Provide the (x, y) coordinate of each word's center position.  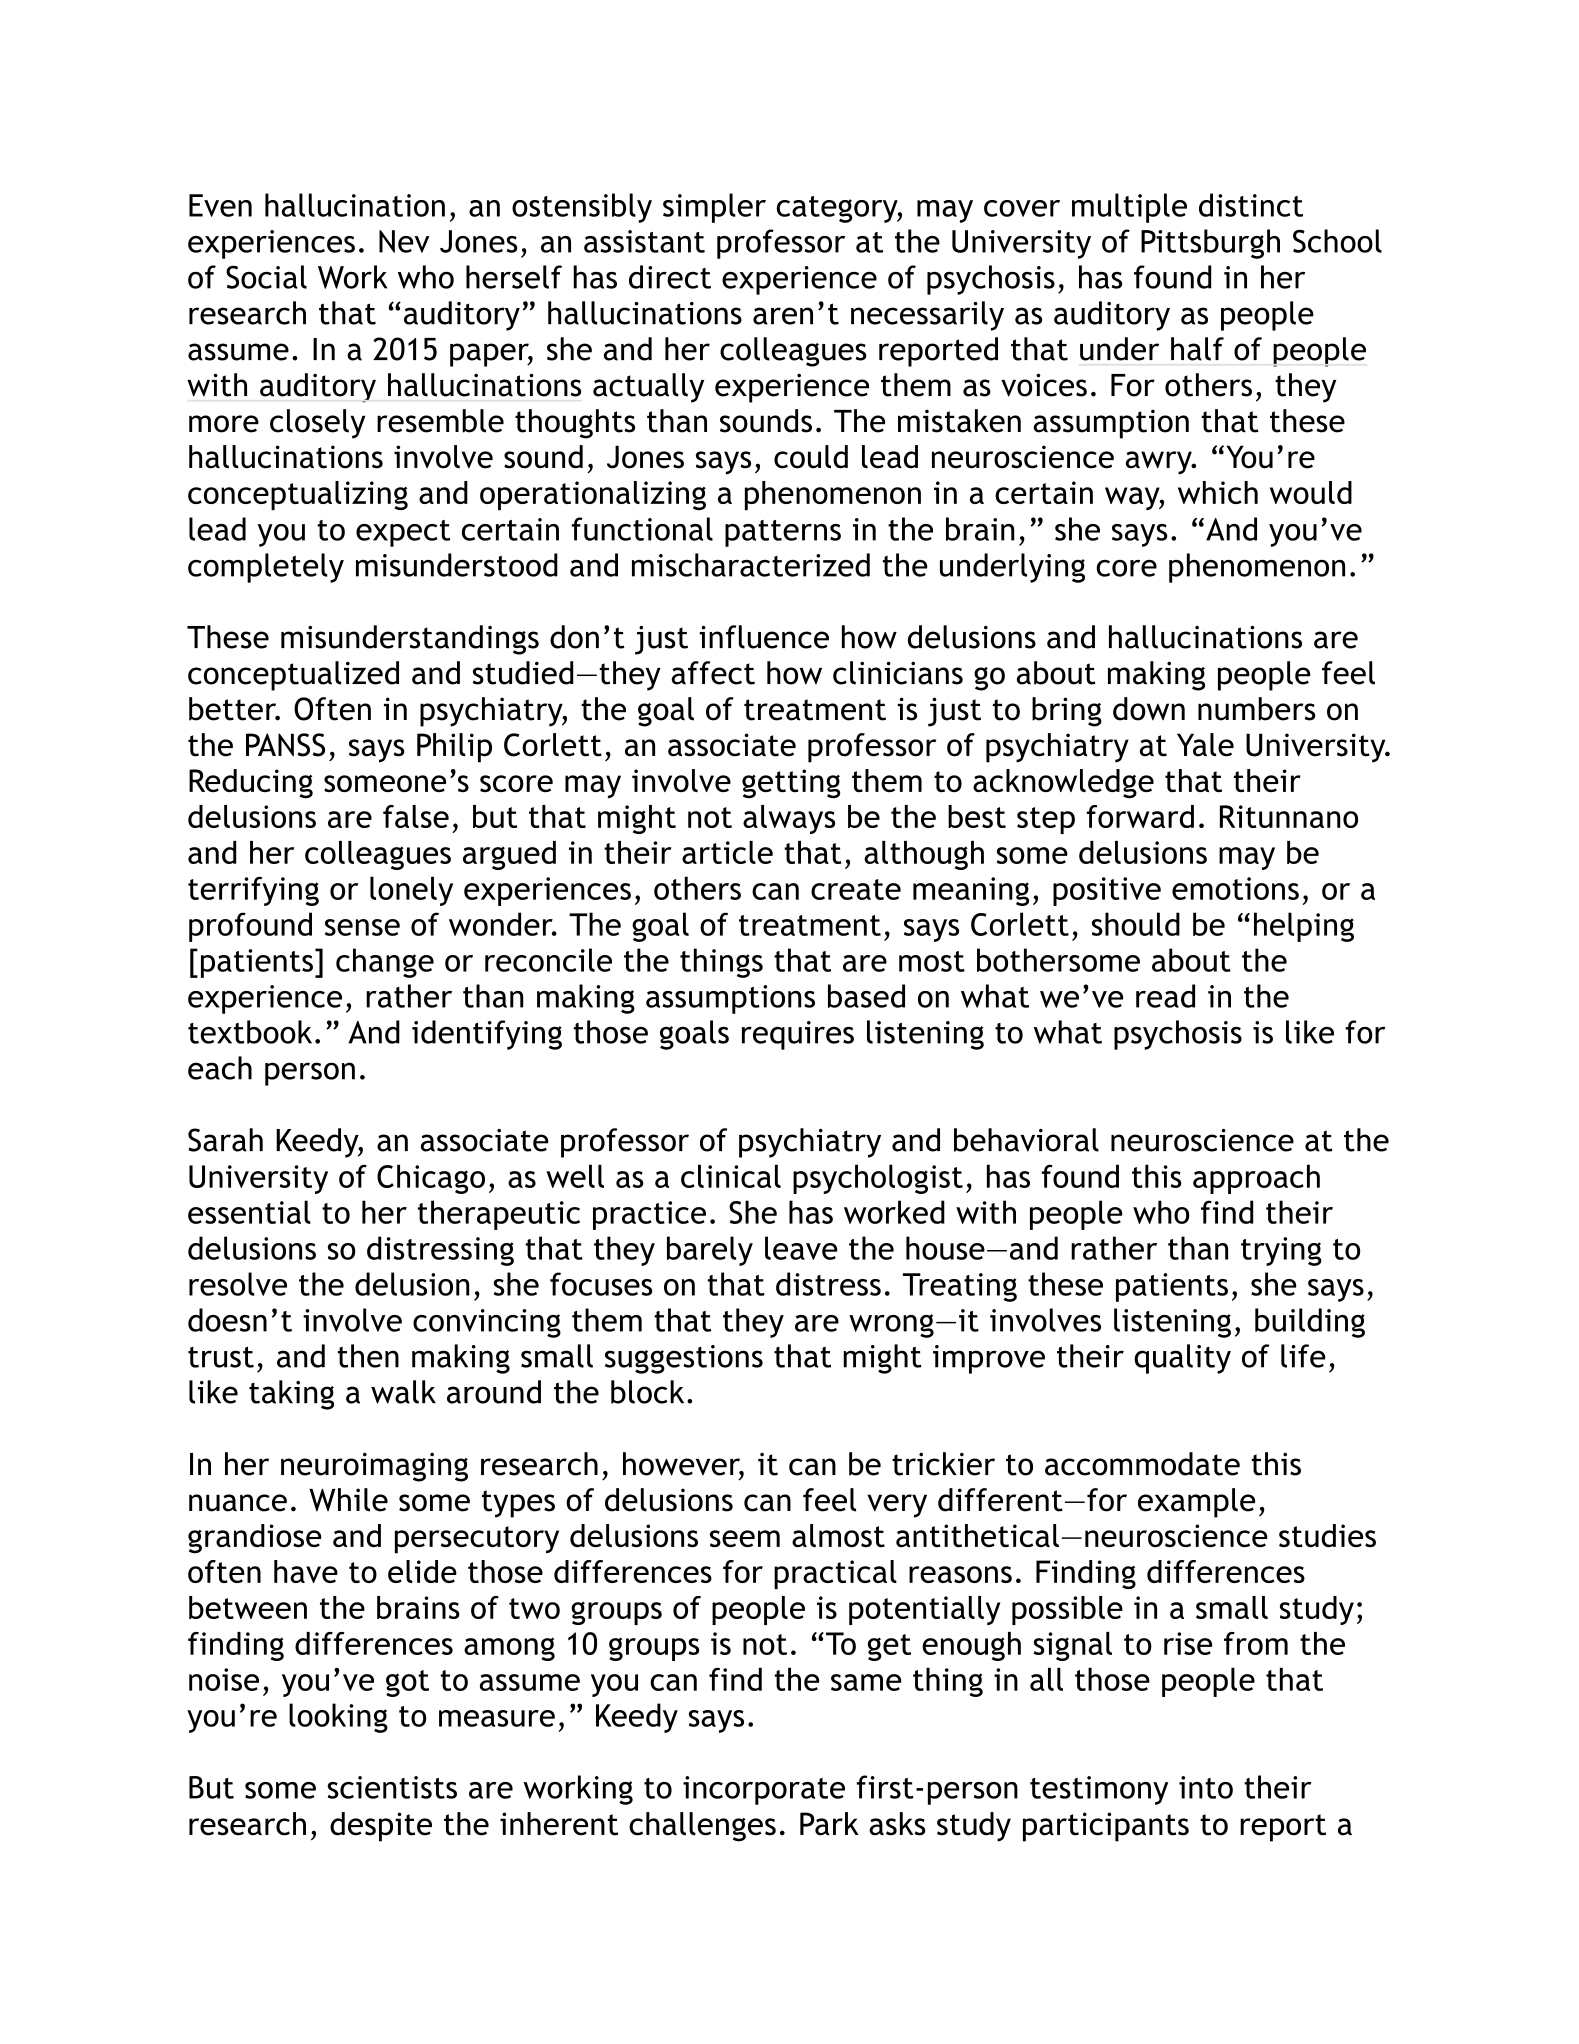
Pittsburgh (1210, 244)
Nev (404, 241)
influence (764, 637)
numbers (1257, 709)
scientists (392, 1787)
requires (798, 1035)
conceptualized (293, 676)
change (385, 963)
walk (403, 1392)
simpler (714, 208)
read (1165, 996)
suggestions (684, 1359)
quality (1182, 1359)
